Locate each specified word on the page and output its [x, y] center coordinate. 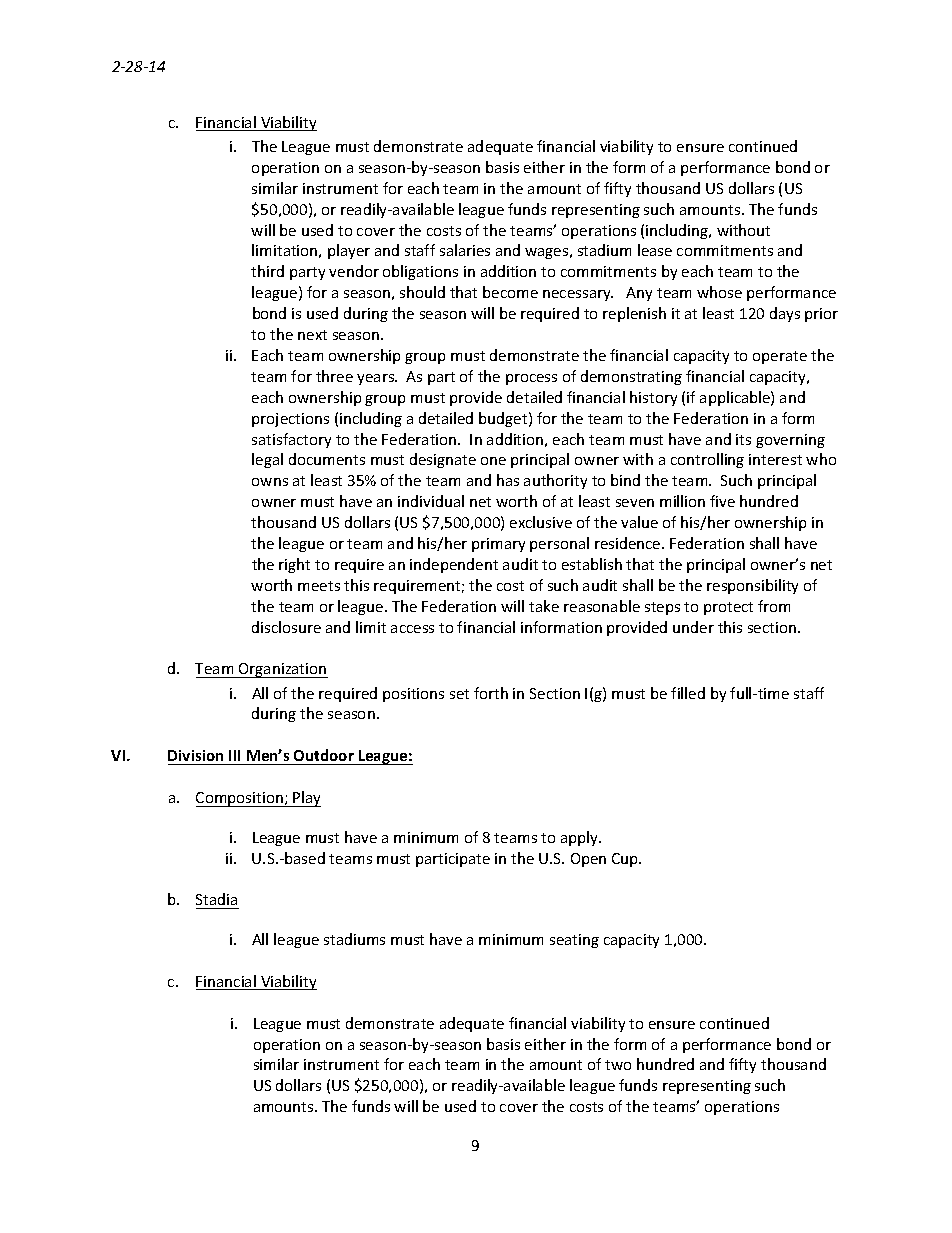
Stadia [216, 899]
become [510, 292]
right [294, 565]
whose [719, 292]
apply [580, 838]
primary [498, 545]
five [722, 501]
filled [688, 693]
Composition [240, 799]
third [267, 271]
